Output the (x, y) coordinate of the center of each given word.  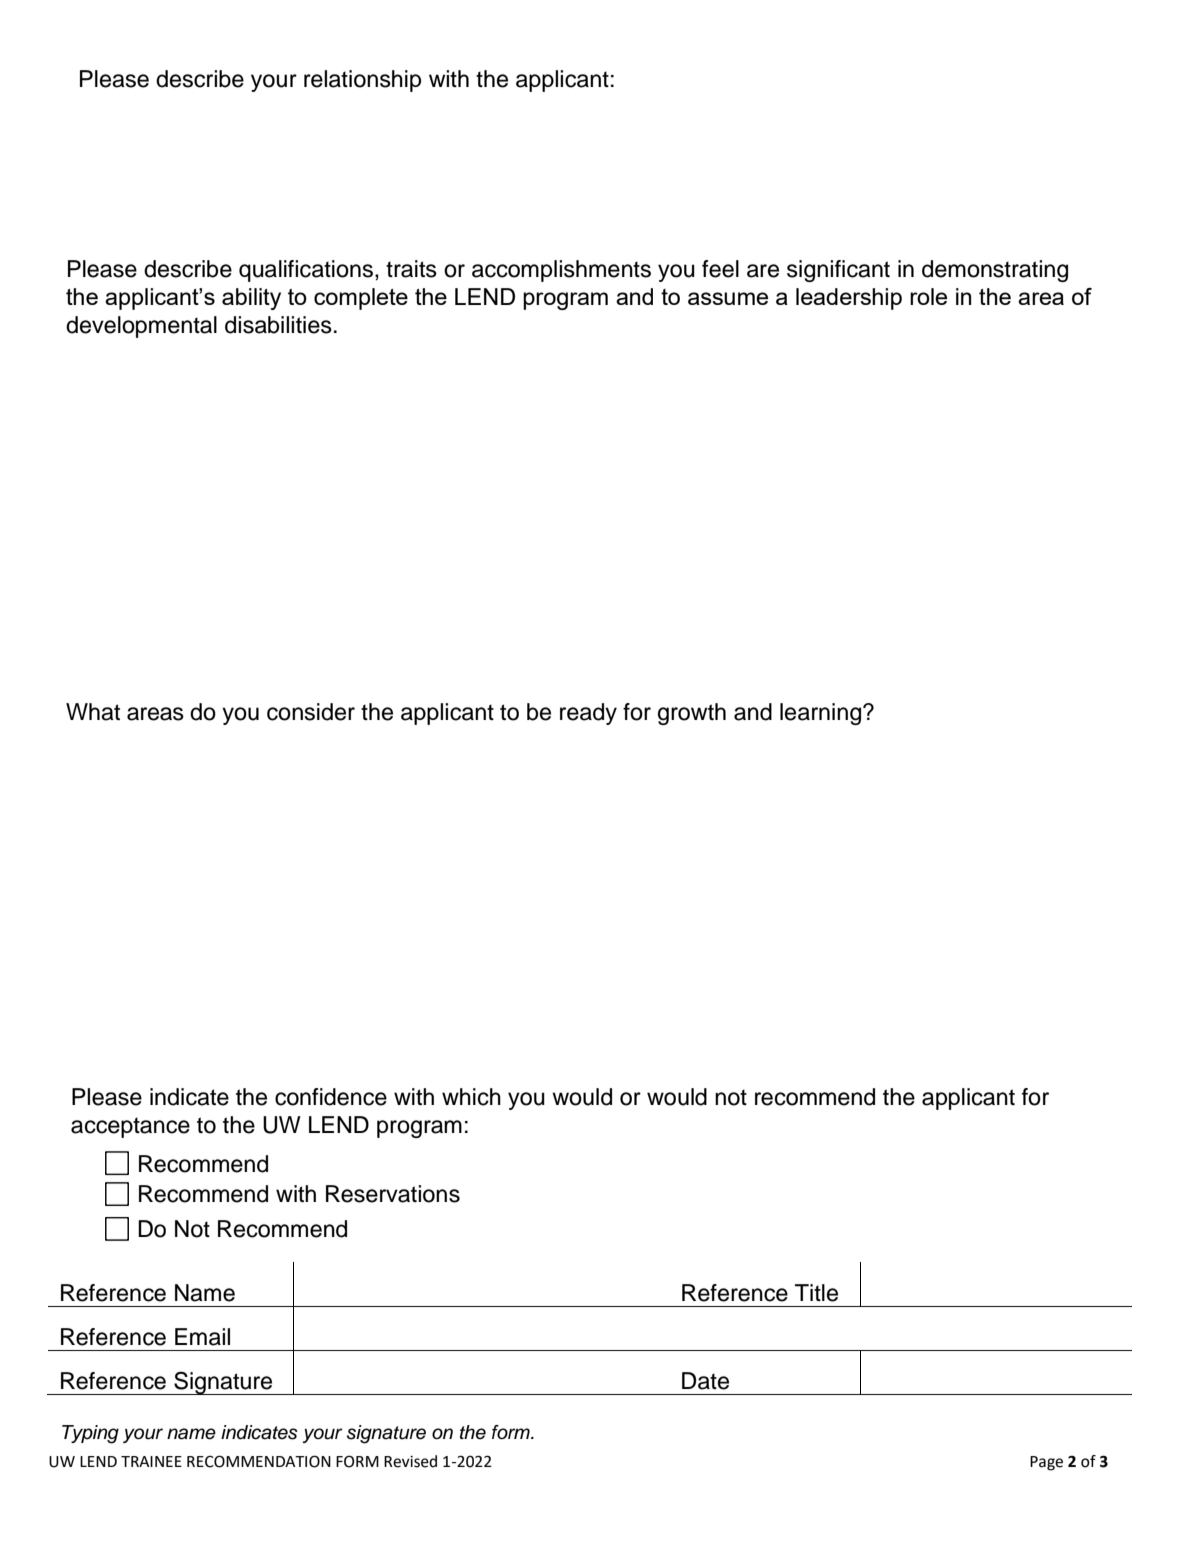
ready (588, 714)
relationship (362, 81)
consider (311, 712)
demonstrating (995, 271)
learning (822, 714)
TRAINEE (151, 1461)
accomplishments (561, 271)
